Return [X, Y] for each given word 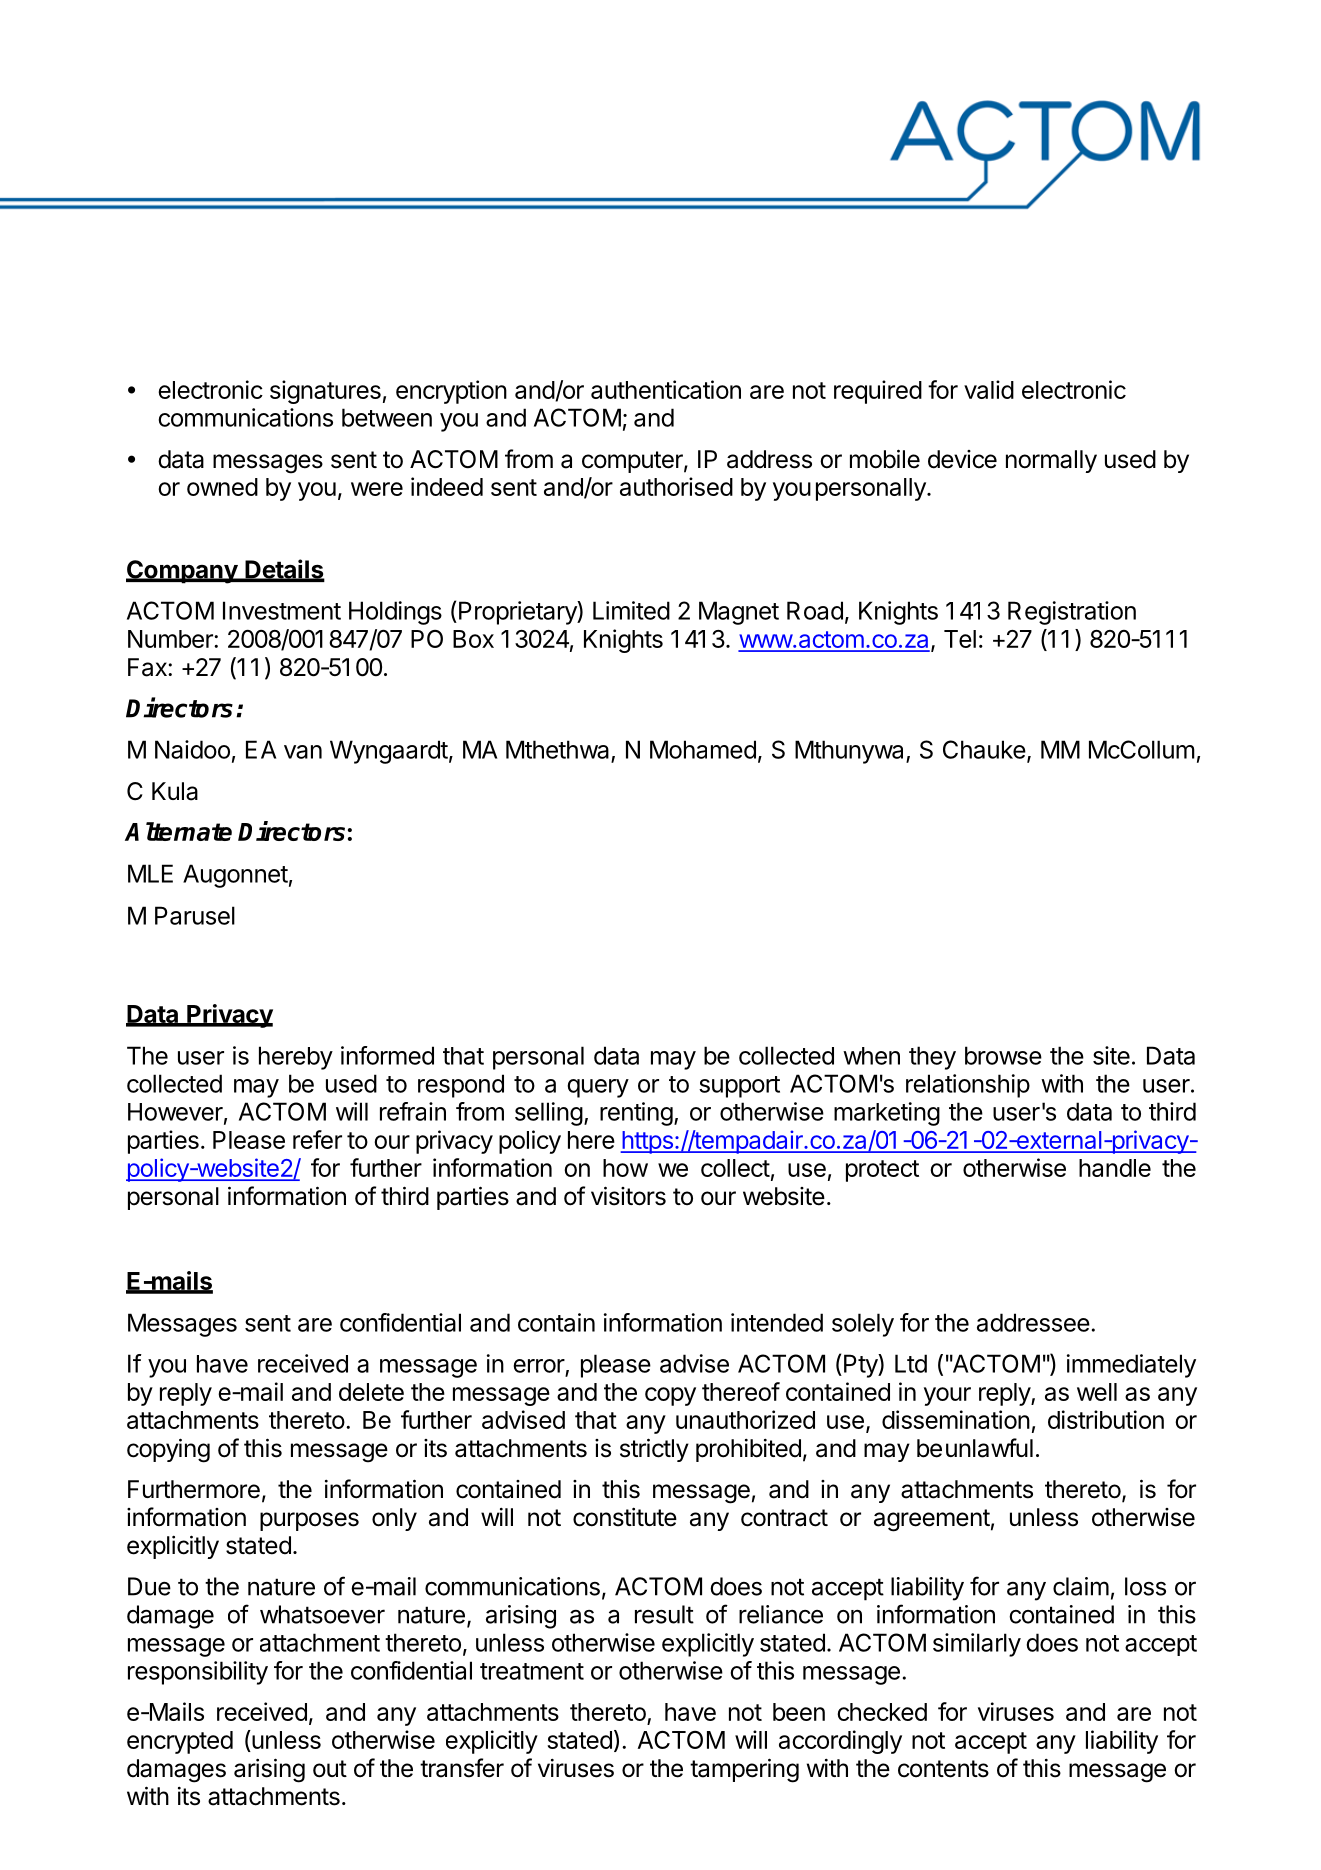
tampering [744, 1770]
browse [1003, 1055]
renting [636, 1114]
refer [317, 1139]
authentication [666, 389]
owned [222, 487]
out [330, 1769]
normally [1051, 461]
